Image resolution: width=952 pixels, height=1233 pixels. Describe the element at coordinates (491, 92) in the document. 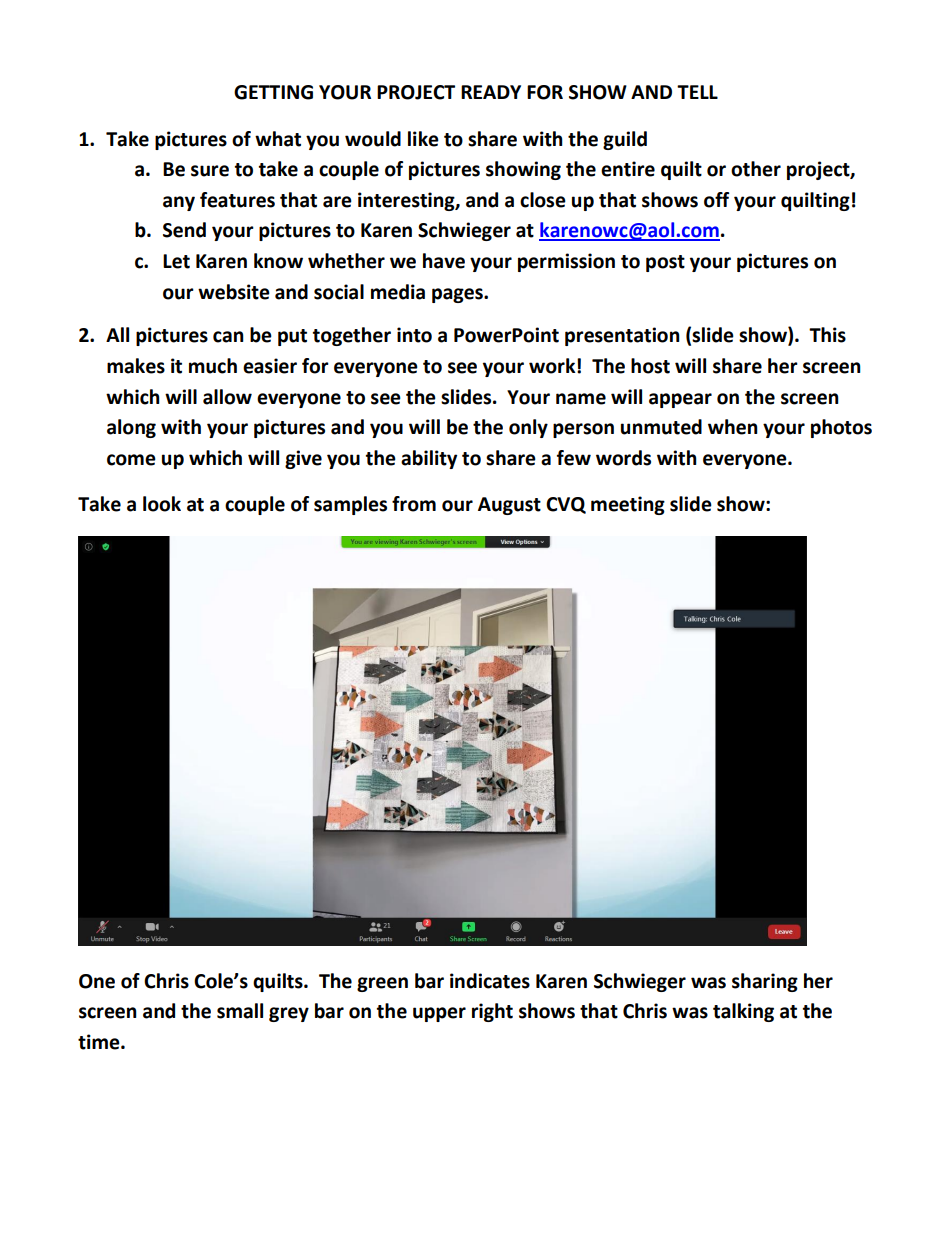

I see `READY` at that location.
